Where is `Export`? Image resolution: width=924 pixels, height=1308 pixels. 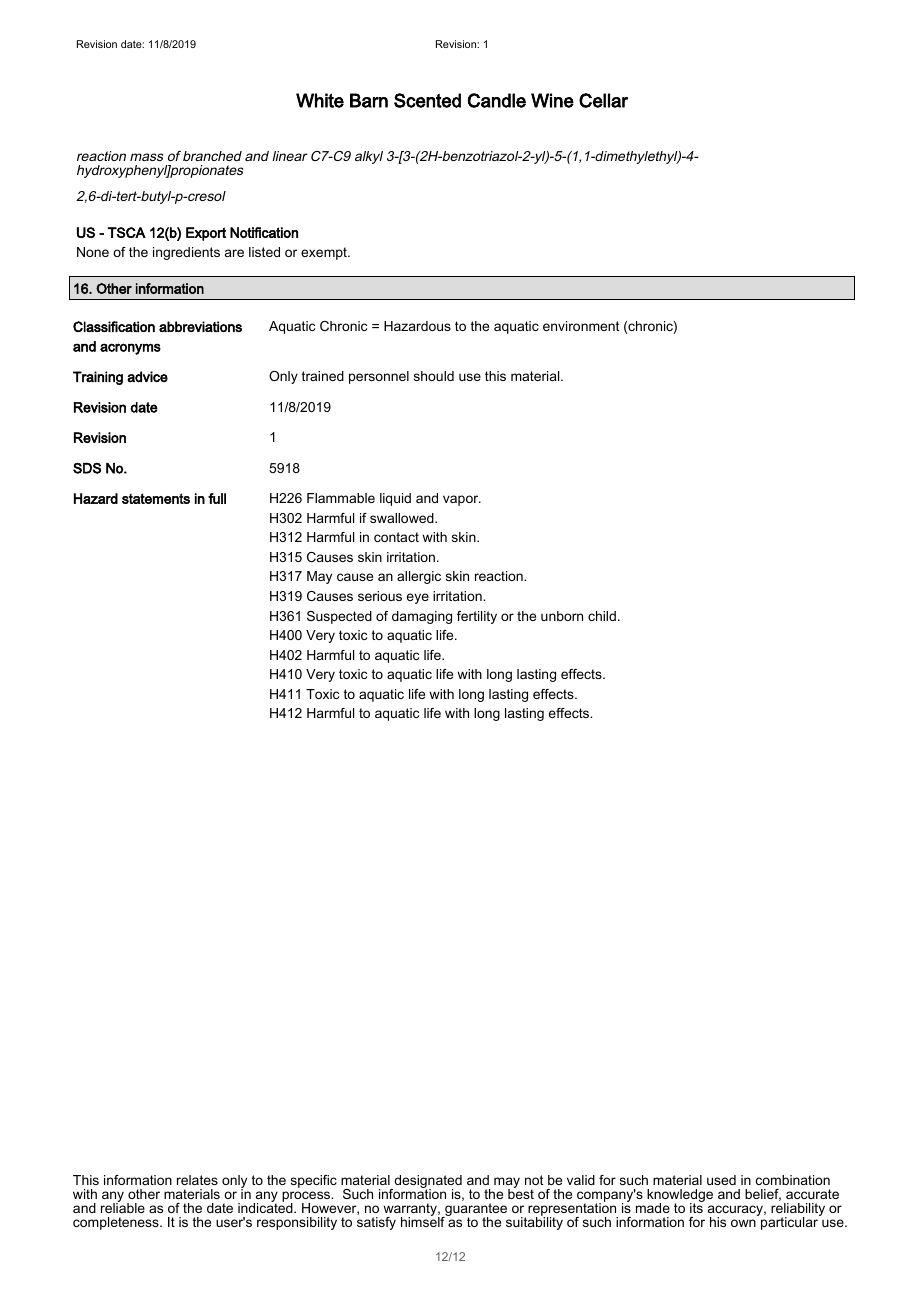 Export is located at coordinates (206, 234).
